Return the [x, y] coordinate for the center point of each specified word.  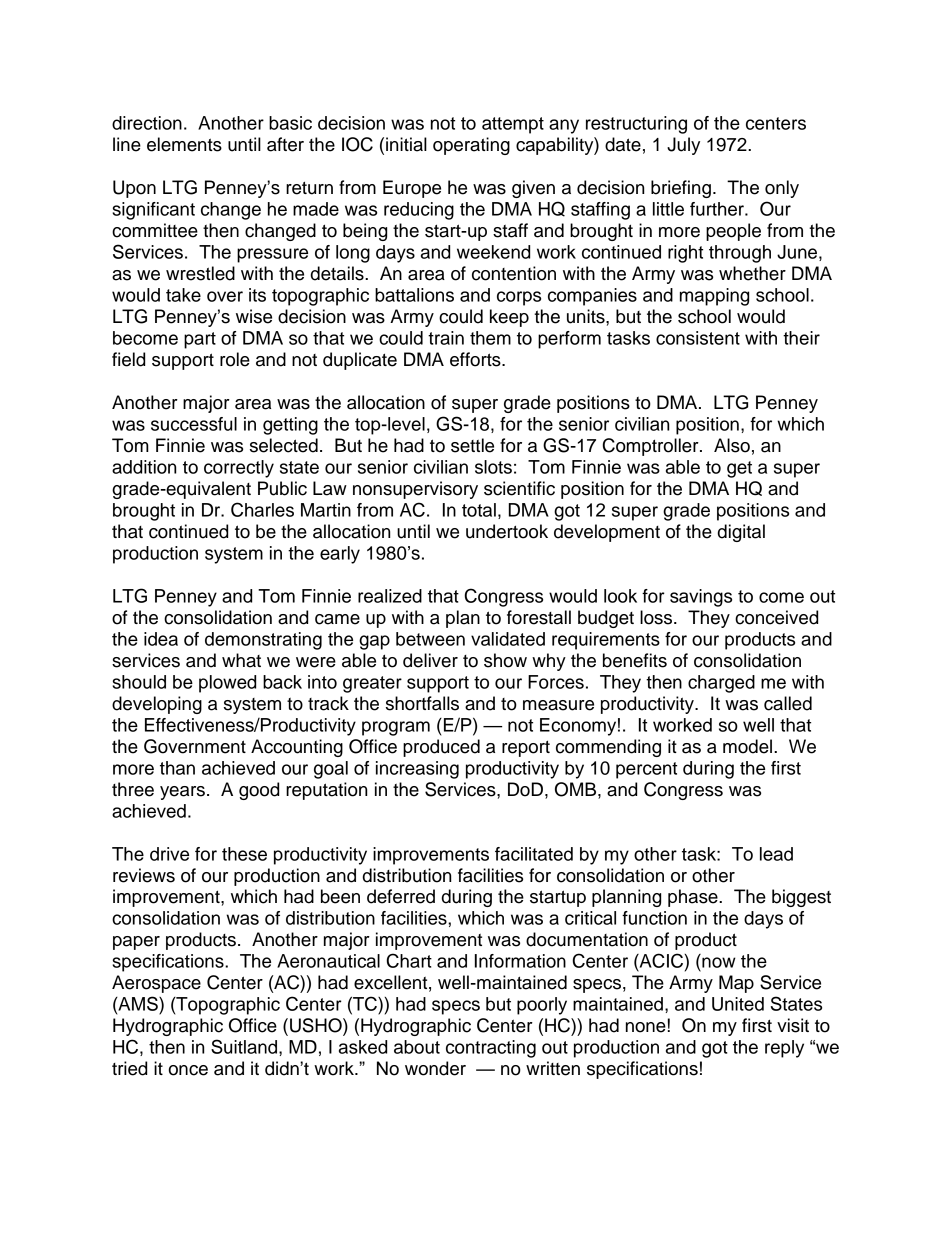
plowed [227, 684]
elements [184, 144]
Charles [262, 509]
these [244, 854]
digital [741, 533]
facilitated [534, 854]
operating [471, 146]
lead [776, 854]
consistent [698, 338]
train [446, 338]
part [200, 340]
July [683, 146]
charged [721, 684]
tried [129, 1068]
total [479, 510]
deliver [430, 660]
